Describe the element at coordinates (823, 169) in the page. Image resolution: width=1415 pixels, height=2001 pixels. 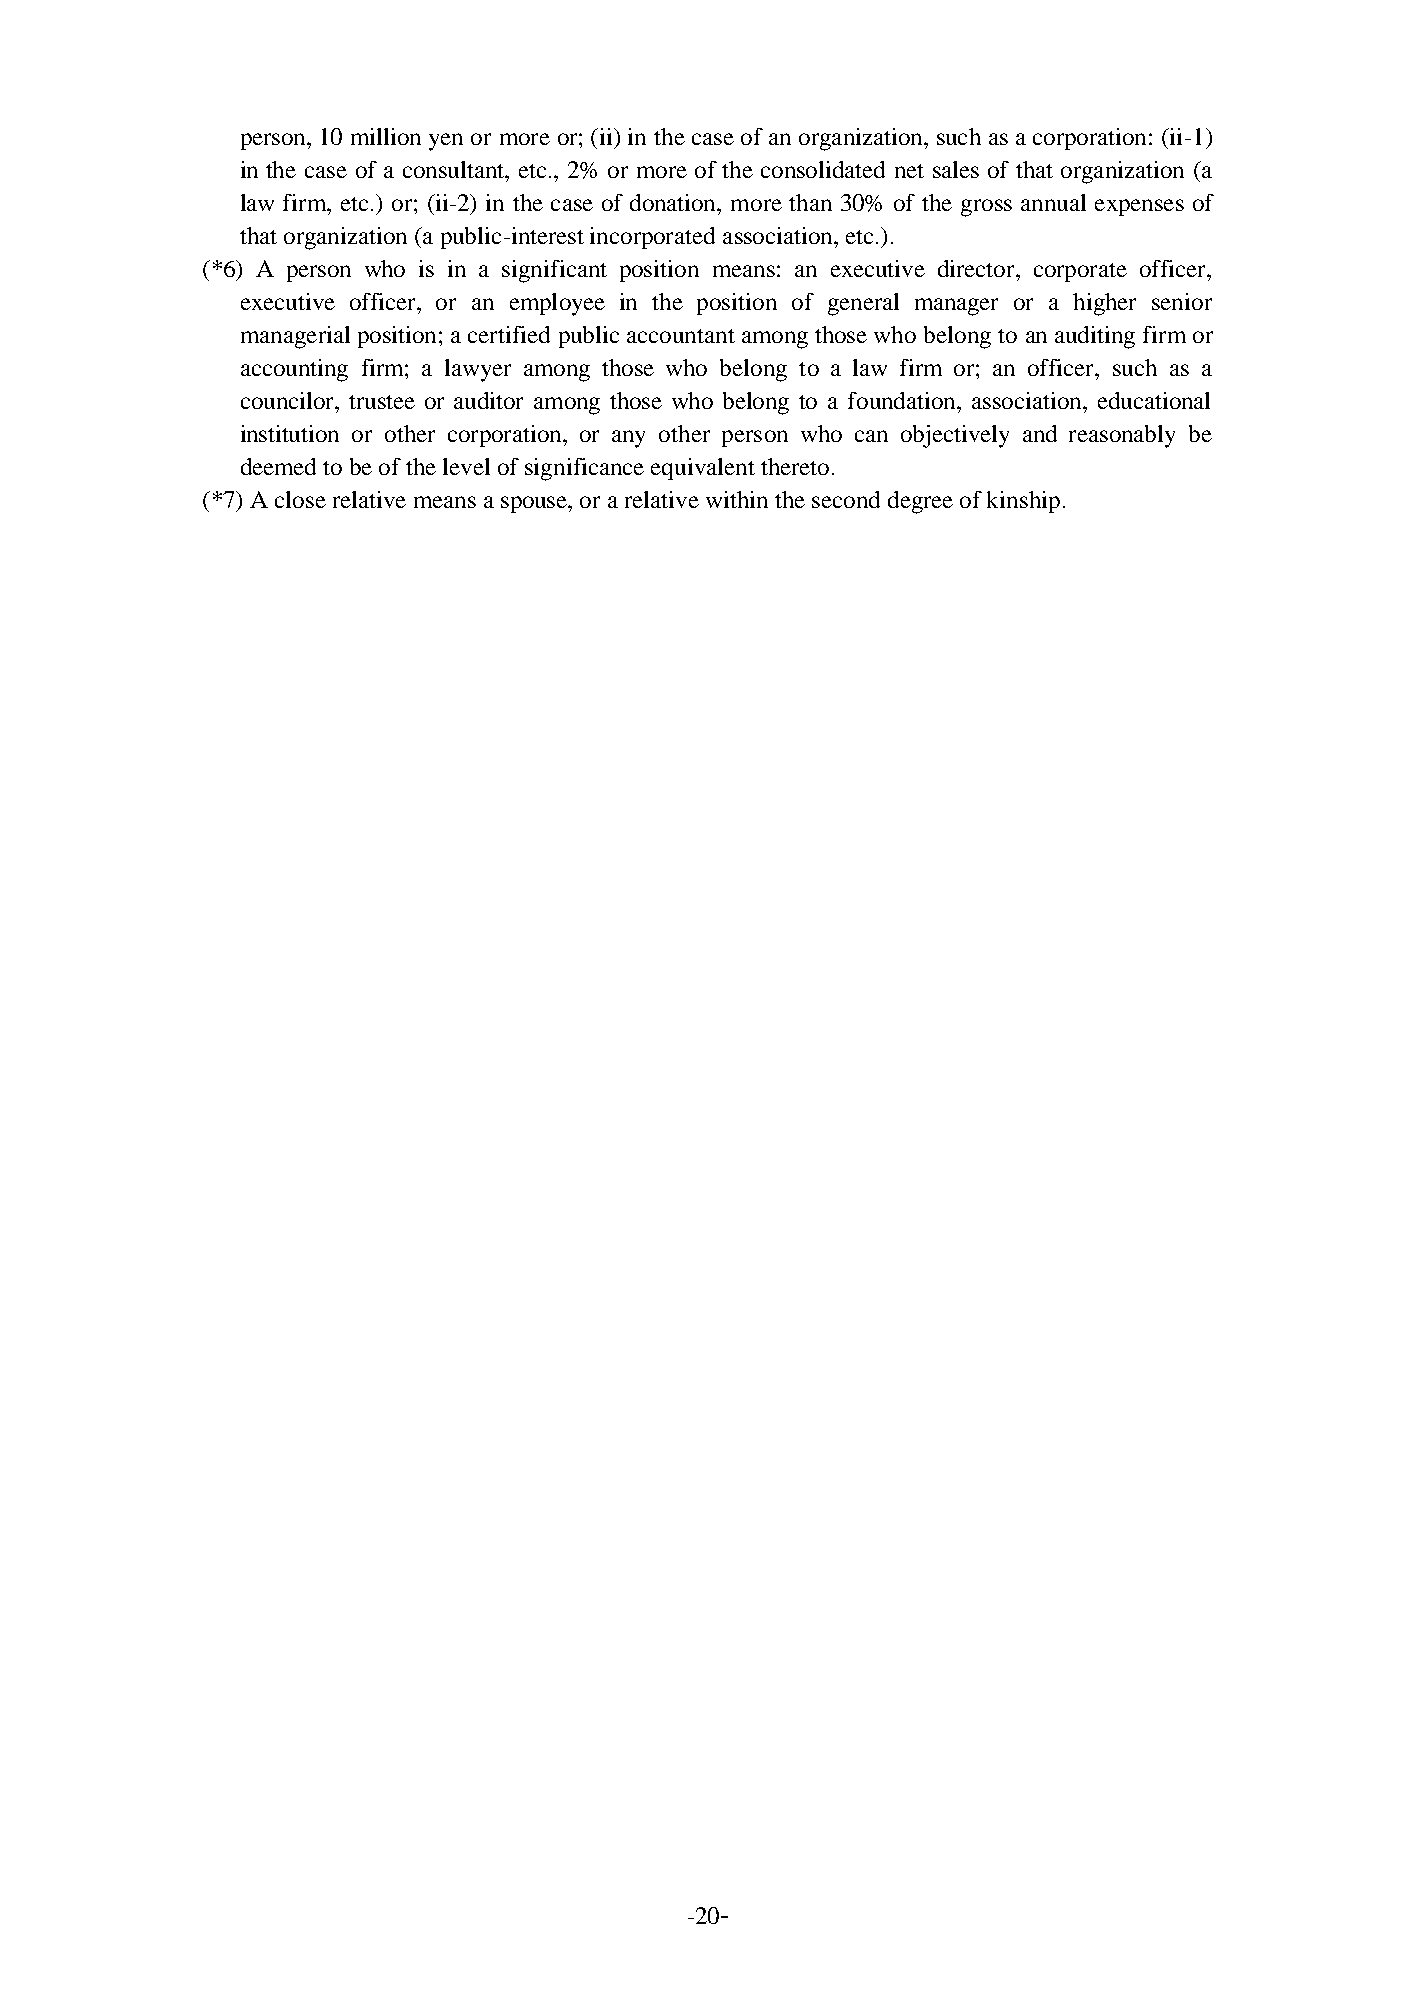
I see `consolidated` at that location.
